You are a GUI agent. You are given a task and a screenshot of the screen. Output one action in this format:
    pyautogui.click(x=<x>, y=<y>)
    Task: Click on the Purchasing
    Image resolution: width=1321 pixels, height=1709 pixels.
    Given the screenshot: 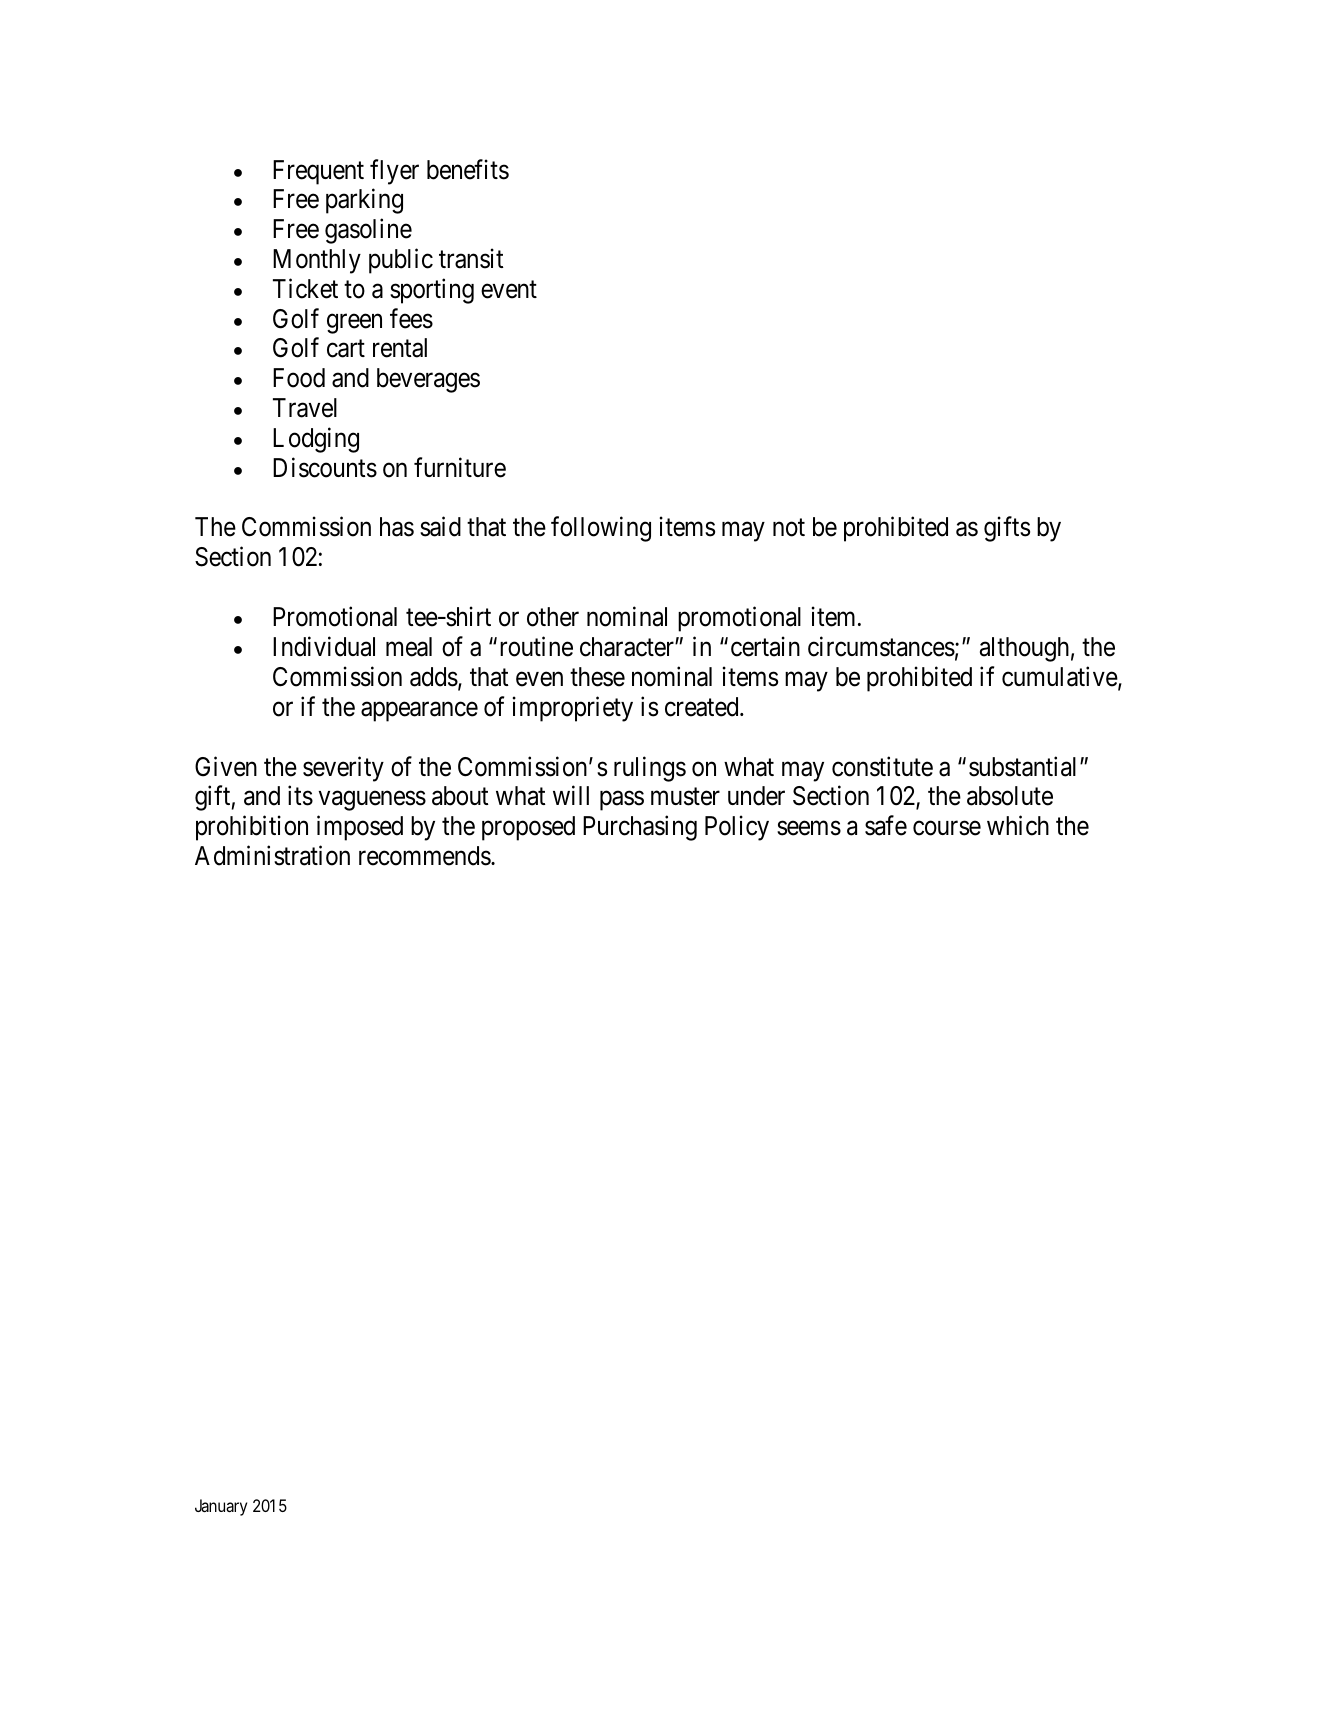 What is the action you would take?
    pyautogui.click(x=640, y=828)
